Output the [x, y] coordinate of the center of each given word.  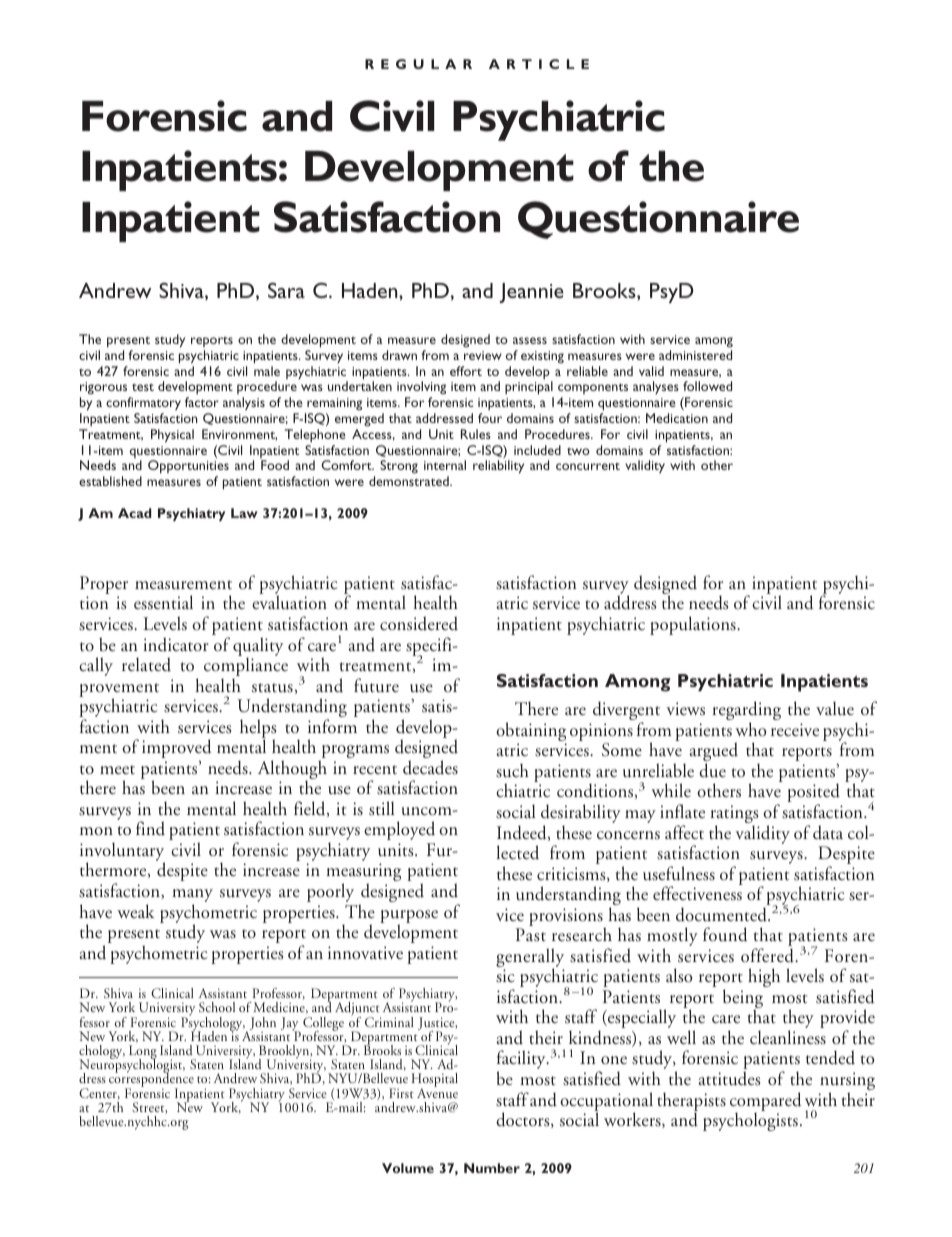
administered [695, 355]
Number [492, 1168]
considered [419, 623]
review [483, 355]
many [192, 897]
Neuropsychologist [132, 1066]
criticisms [572, 874]
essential [163, 602]
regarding [747, 712]
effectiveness [697, 893]
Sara [286, 290]
